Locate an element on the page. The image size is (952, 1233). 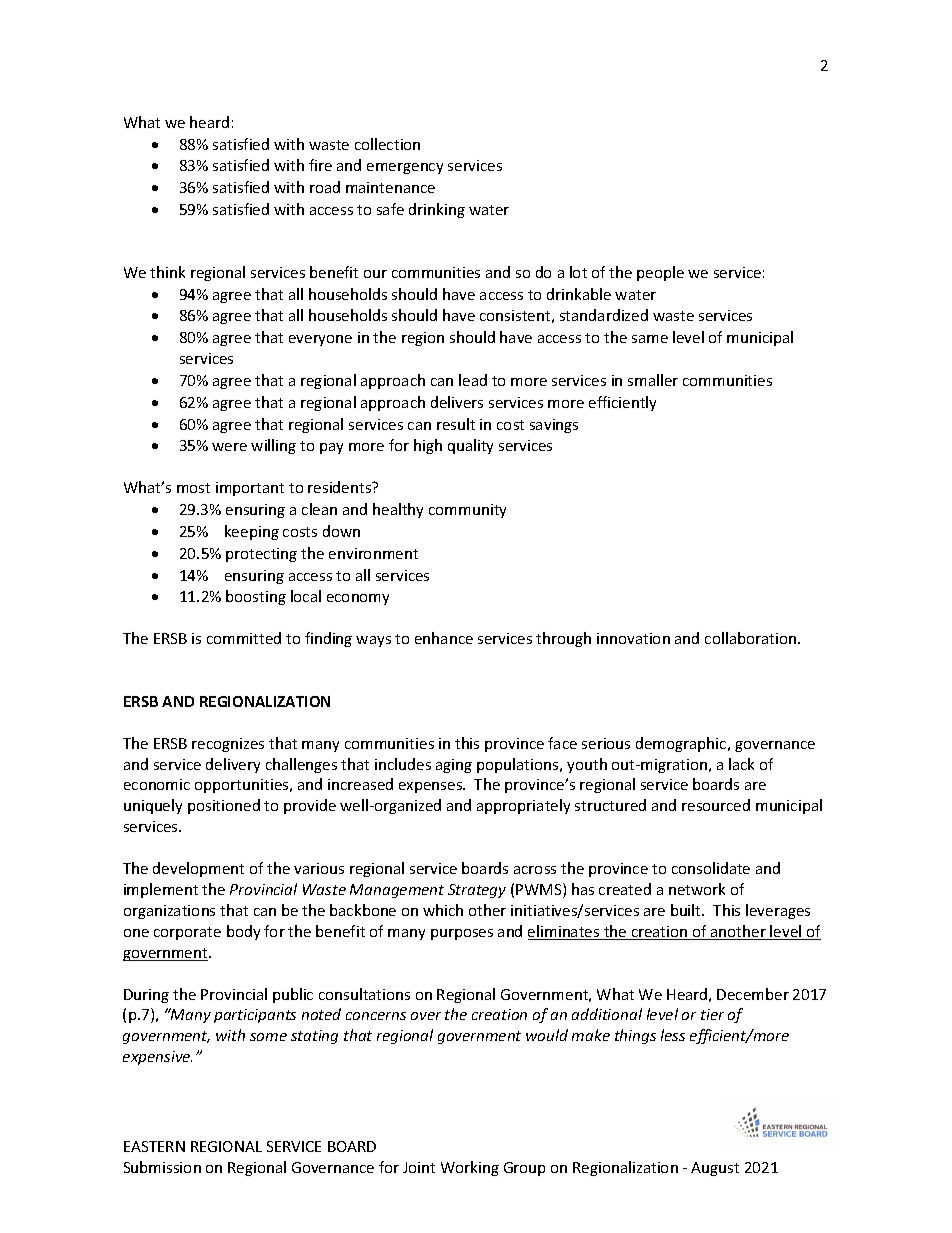
people is located at coordinates (660, 273).
